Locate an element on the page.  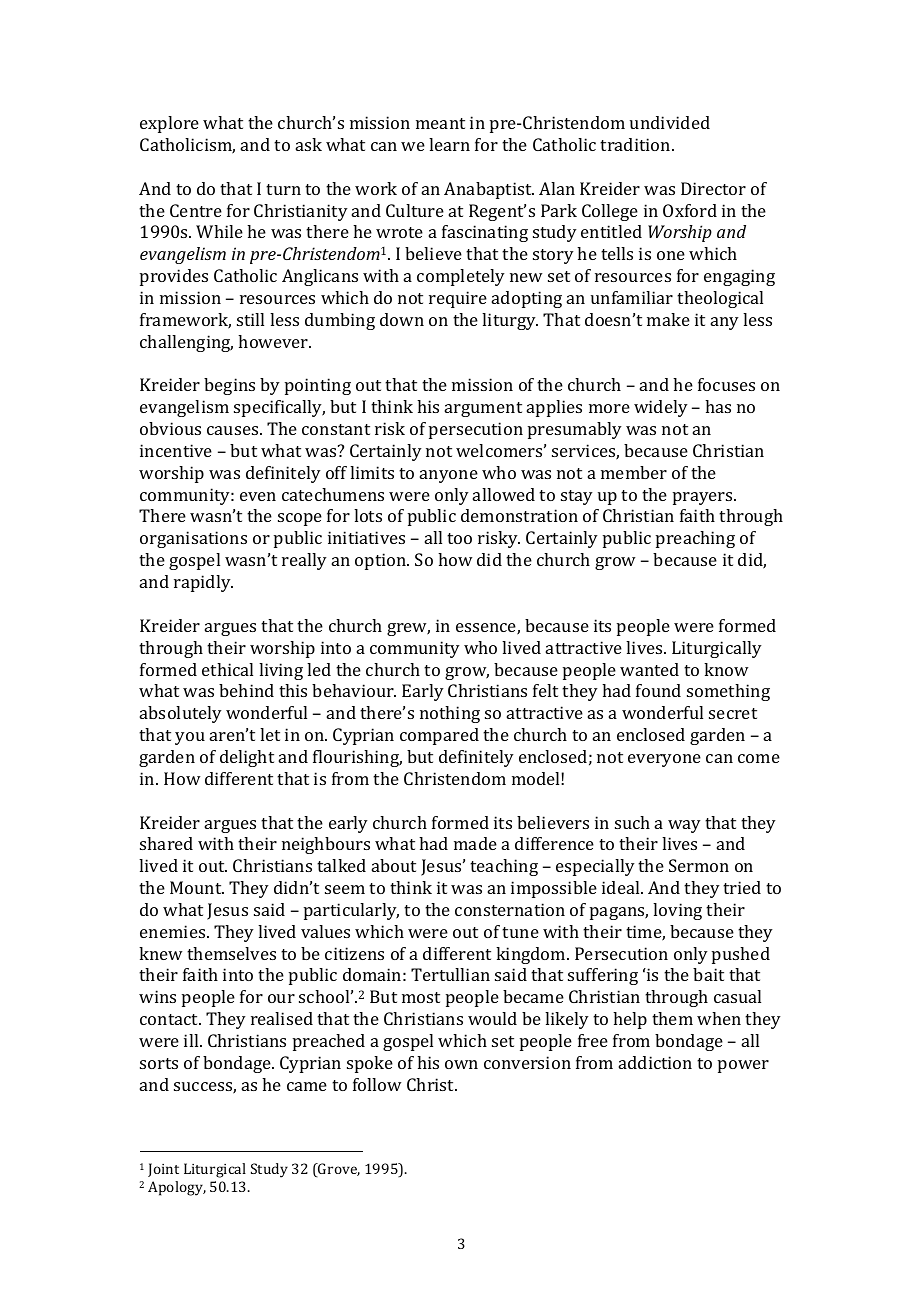
follow is located at coordinates (377, 1084).
